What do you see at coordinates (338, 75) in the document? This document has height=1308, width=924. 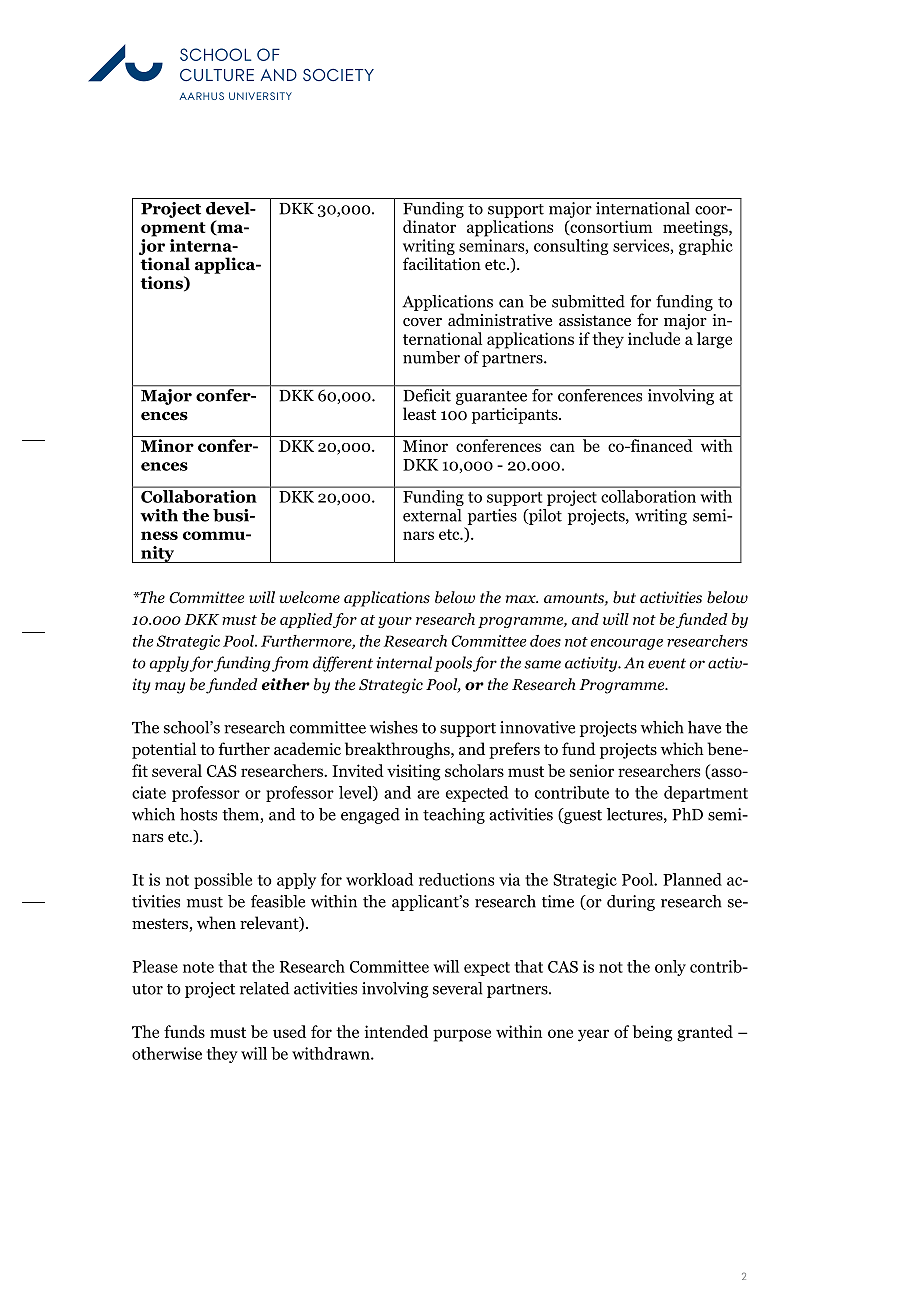 I see `SOCIETY` at bounding box center [338, 75].
